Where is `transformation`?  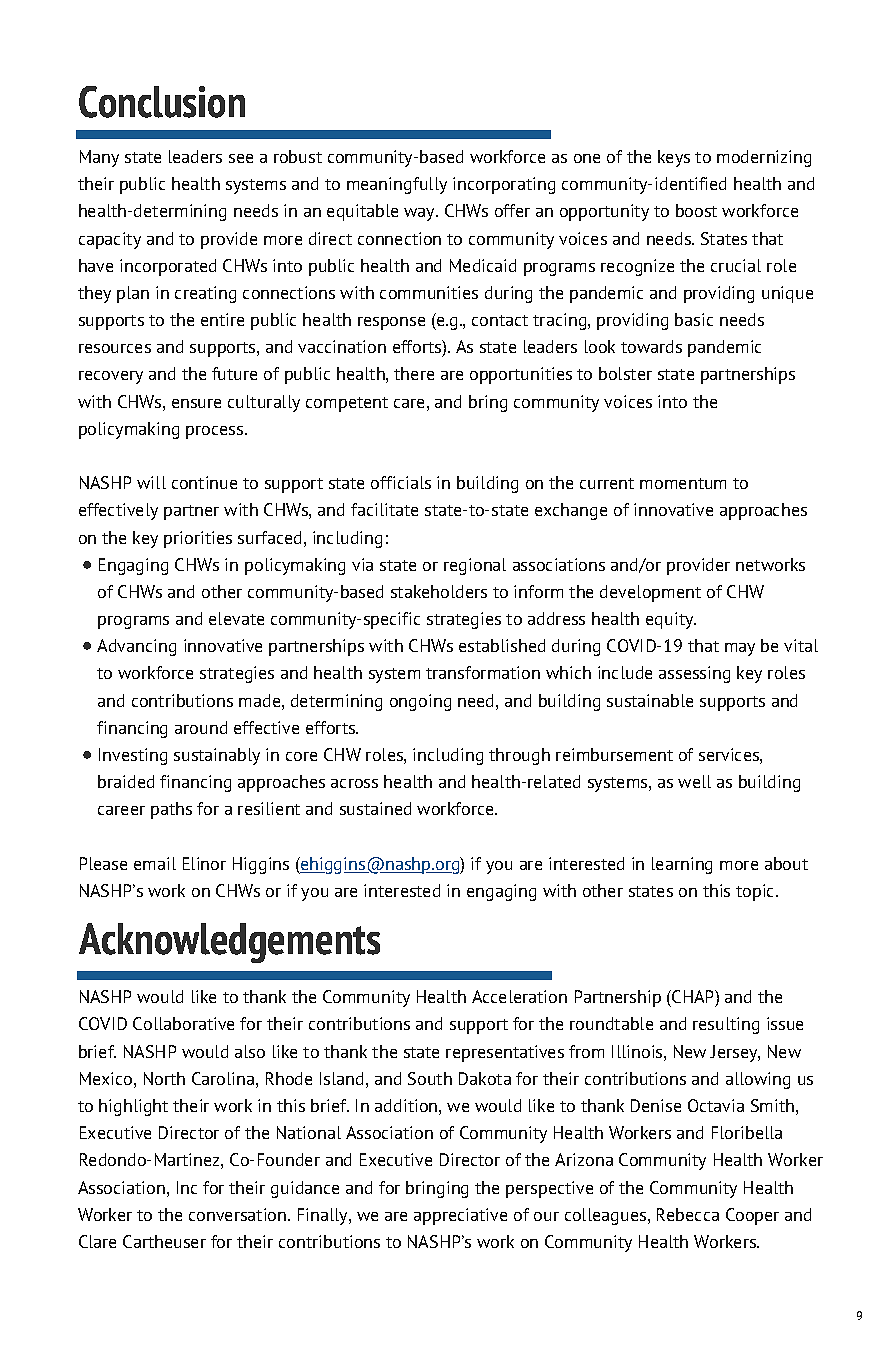 transformation is located at coordinates (483, 672).
